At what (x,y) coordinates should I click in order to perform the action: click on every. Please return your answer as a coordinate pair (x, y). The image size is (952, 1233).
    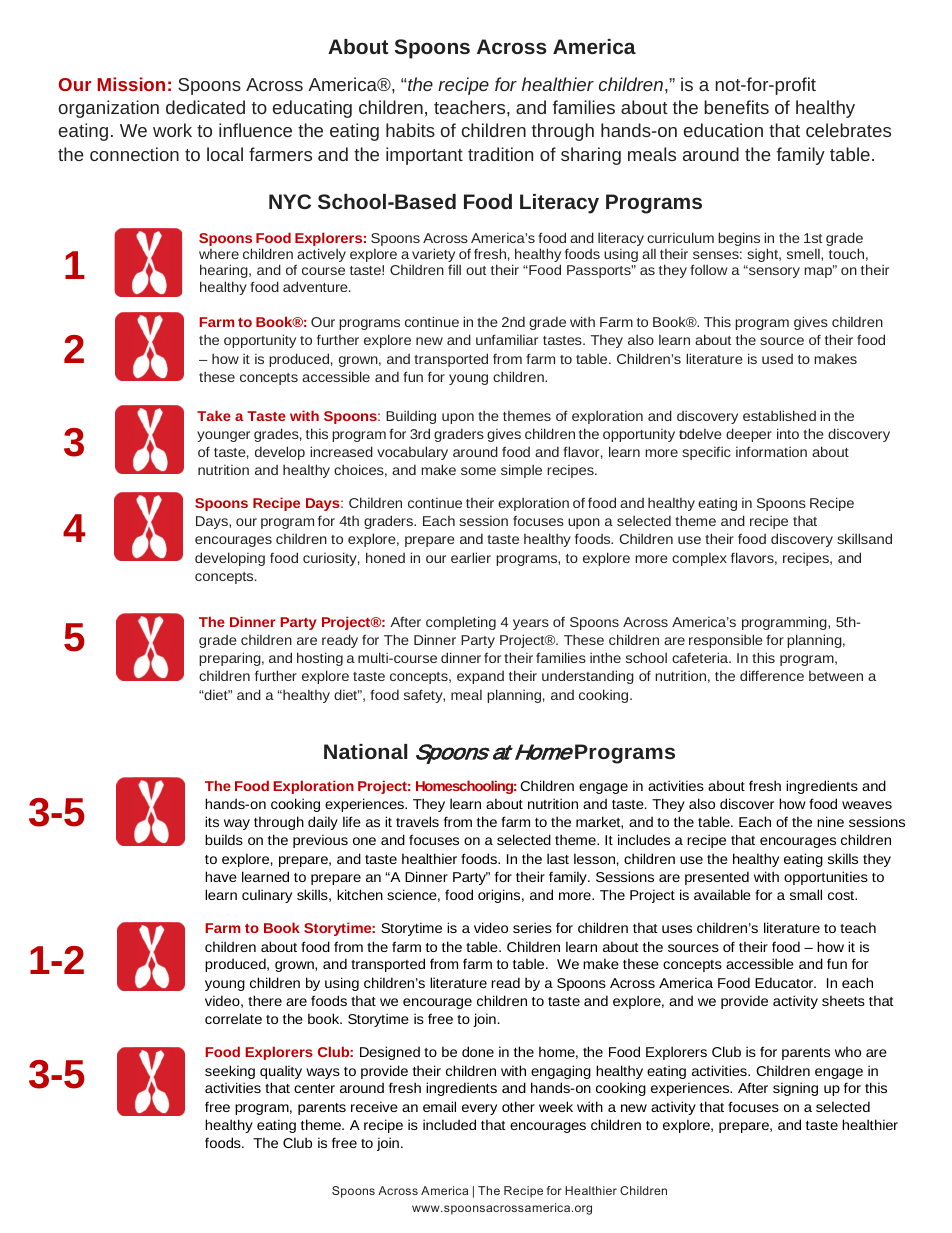
    Looking at the image, I should click on (479, 1109).
